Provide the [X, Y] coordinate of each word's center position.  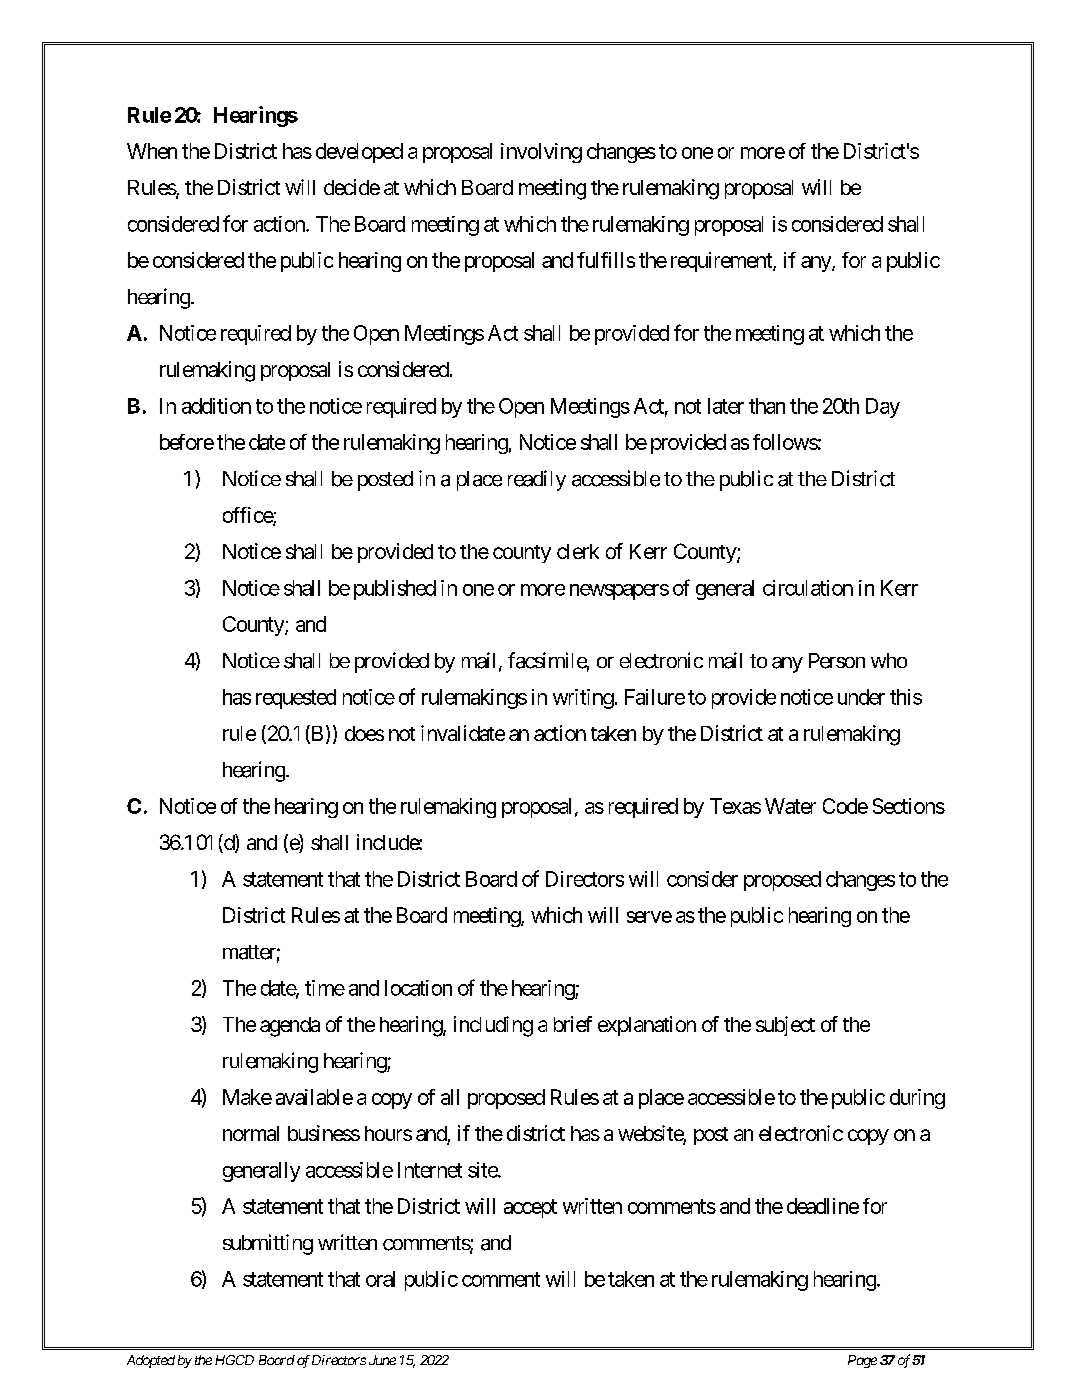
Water [790, 806]
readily [537, 480]
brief [573, 1024]
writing [583, 699]
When [152, 151]
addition [216, 406]
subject [785, 1026]
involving [541, 153]
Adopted [151, 1361]
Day [883, 408]
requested [296, 699]
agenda [290, 1027]
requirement [722, 262]
